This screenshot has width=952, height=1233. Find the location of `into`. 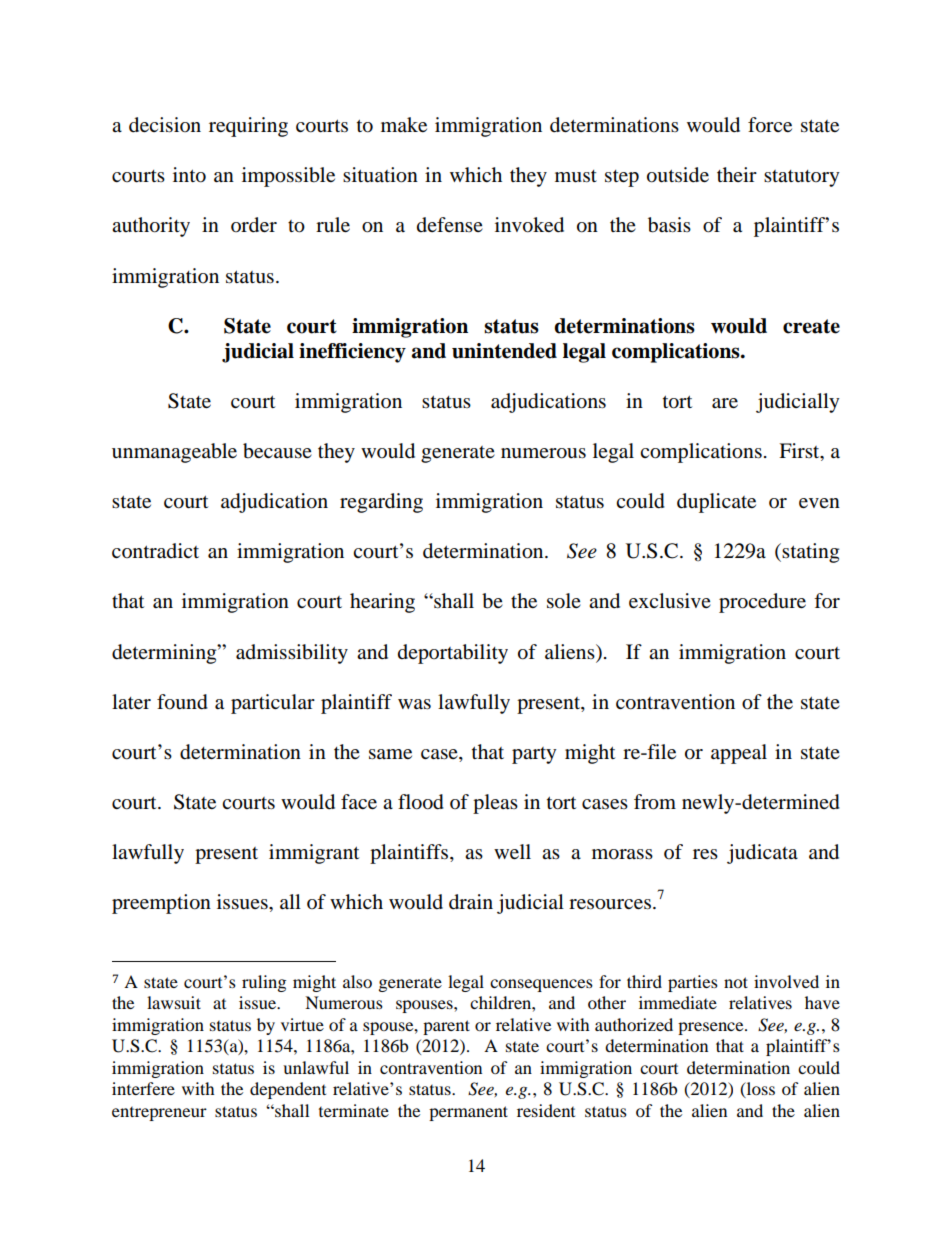

into is located at coordinates (189, 175).
